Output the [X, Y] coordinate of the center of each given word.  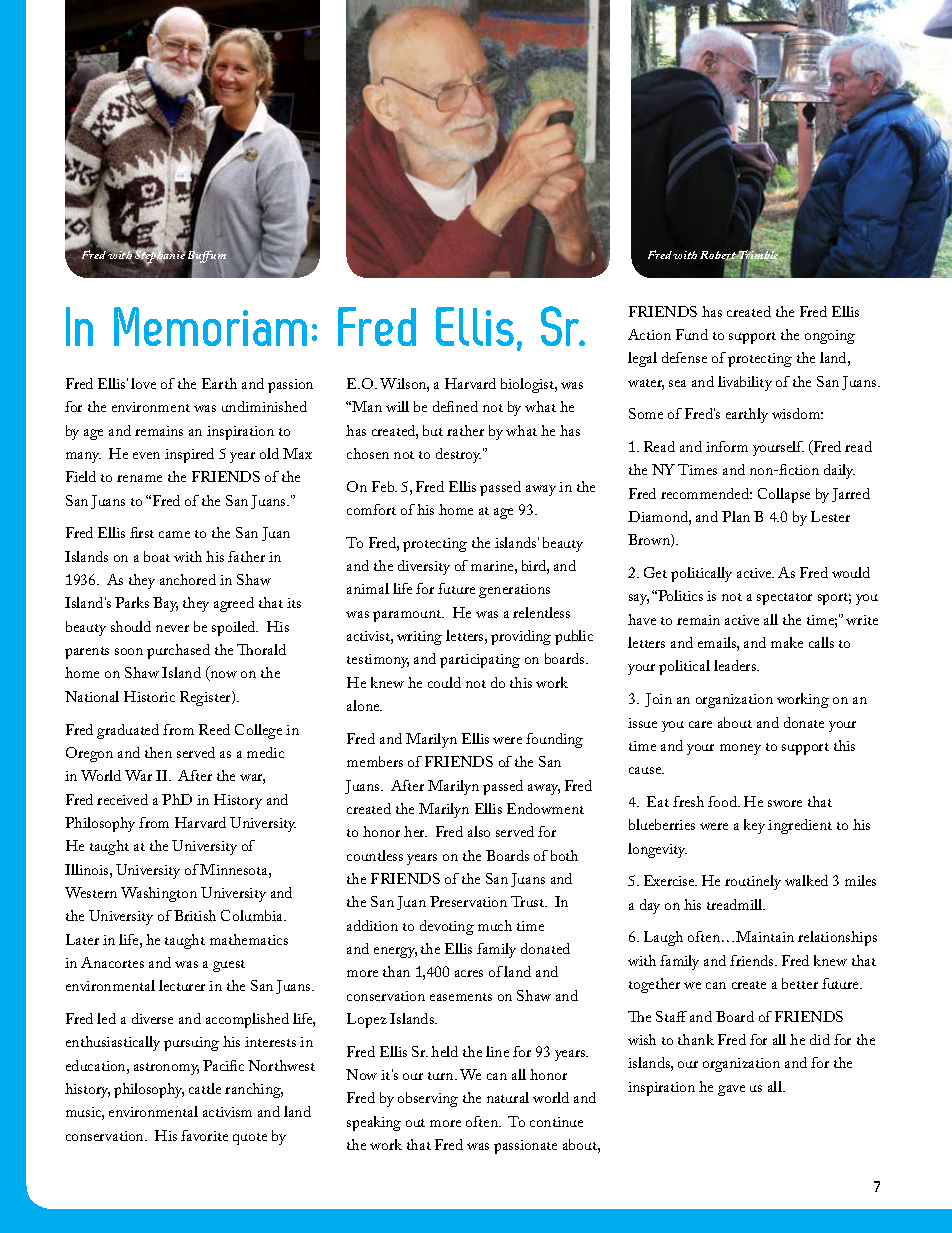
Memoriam [210, 326]
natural [508, 1097]
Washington [159, 894]
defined [455, 406]
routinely [753, 882]
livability [745, 383]
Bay [165, 604]
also [479, 831]
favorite [204, 1135]
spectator [784, 599]
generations [514, 591]
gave [731, 1090]
